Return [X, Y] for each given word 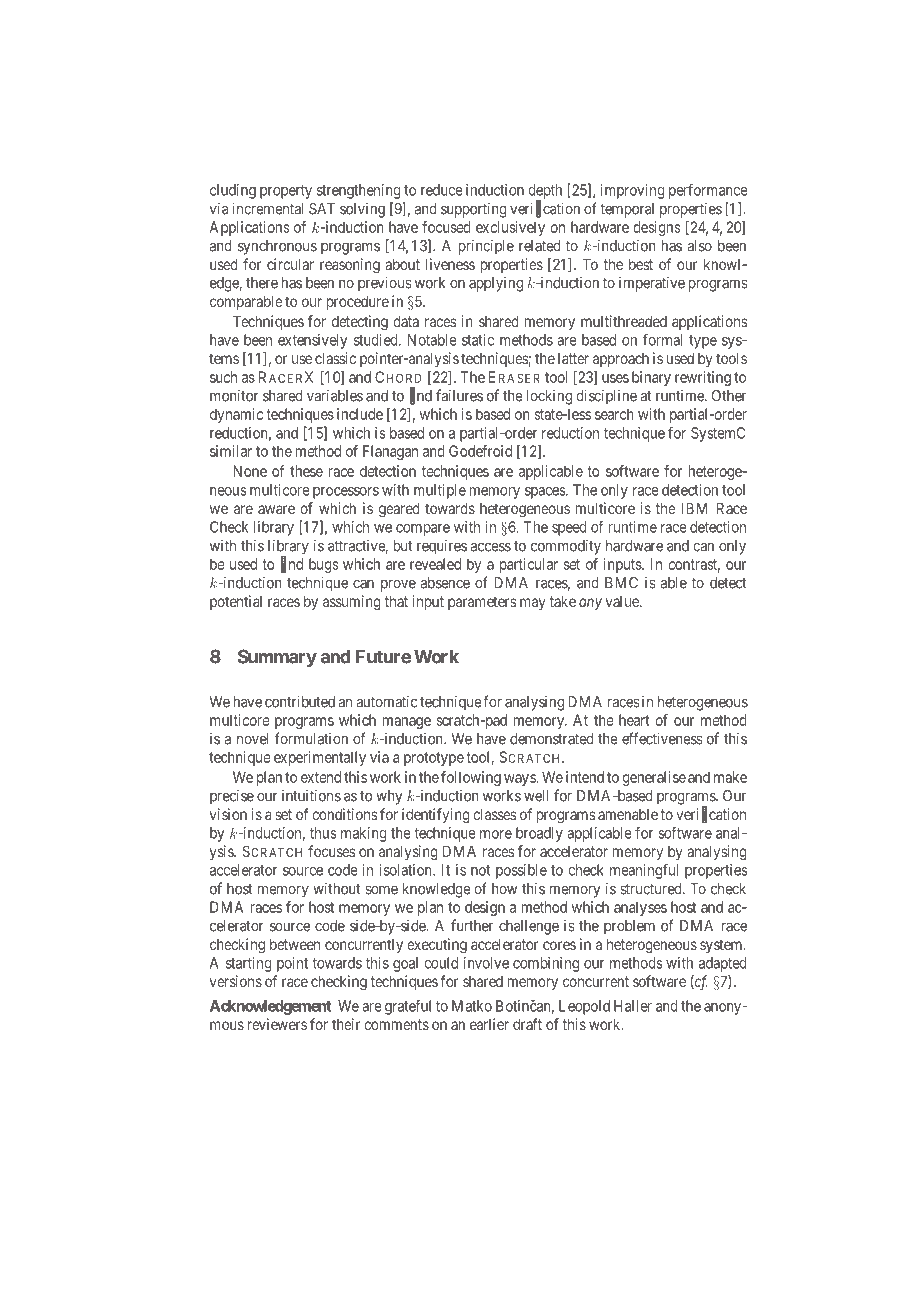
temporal [627, 210]
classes [495, 814]
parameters [482, 603]
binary [651, 378]
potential [236, 602]
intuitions [311, 795]
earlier [489, 1024]
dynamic [236, 415]
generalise [654, 778]
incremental [268, 208]
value [623, 601]
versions [236, 981]
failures [459, 395]
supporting [474, 210]
